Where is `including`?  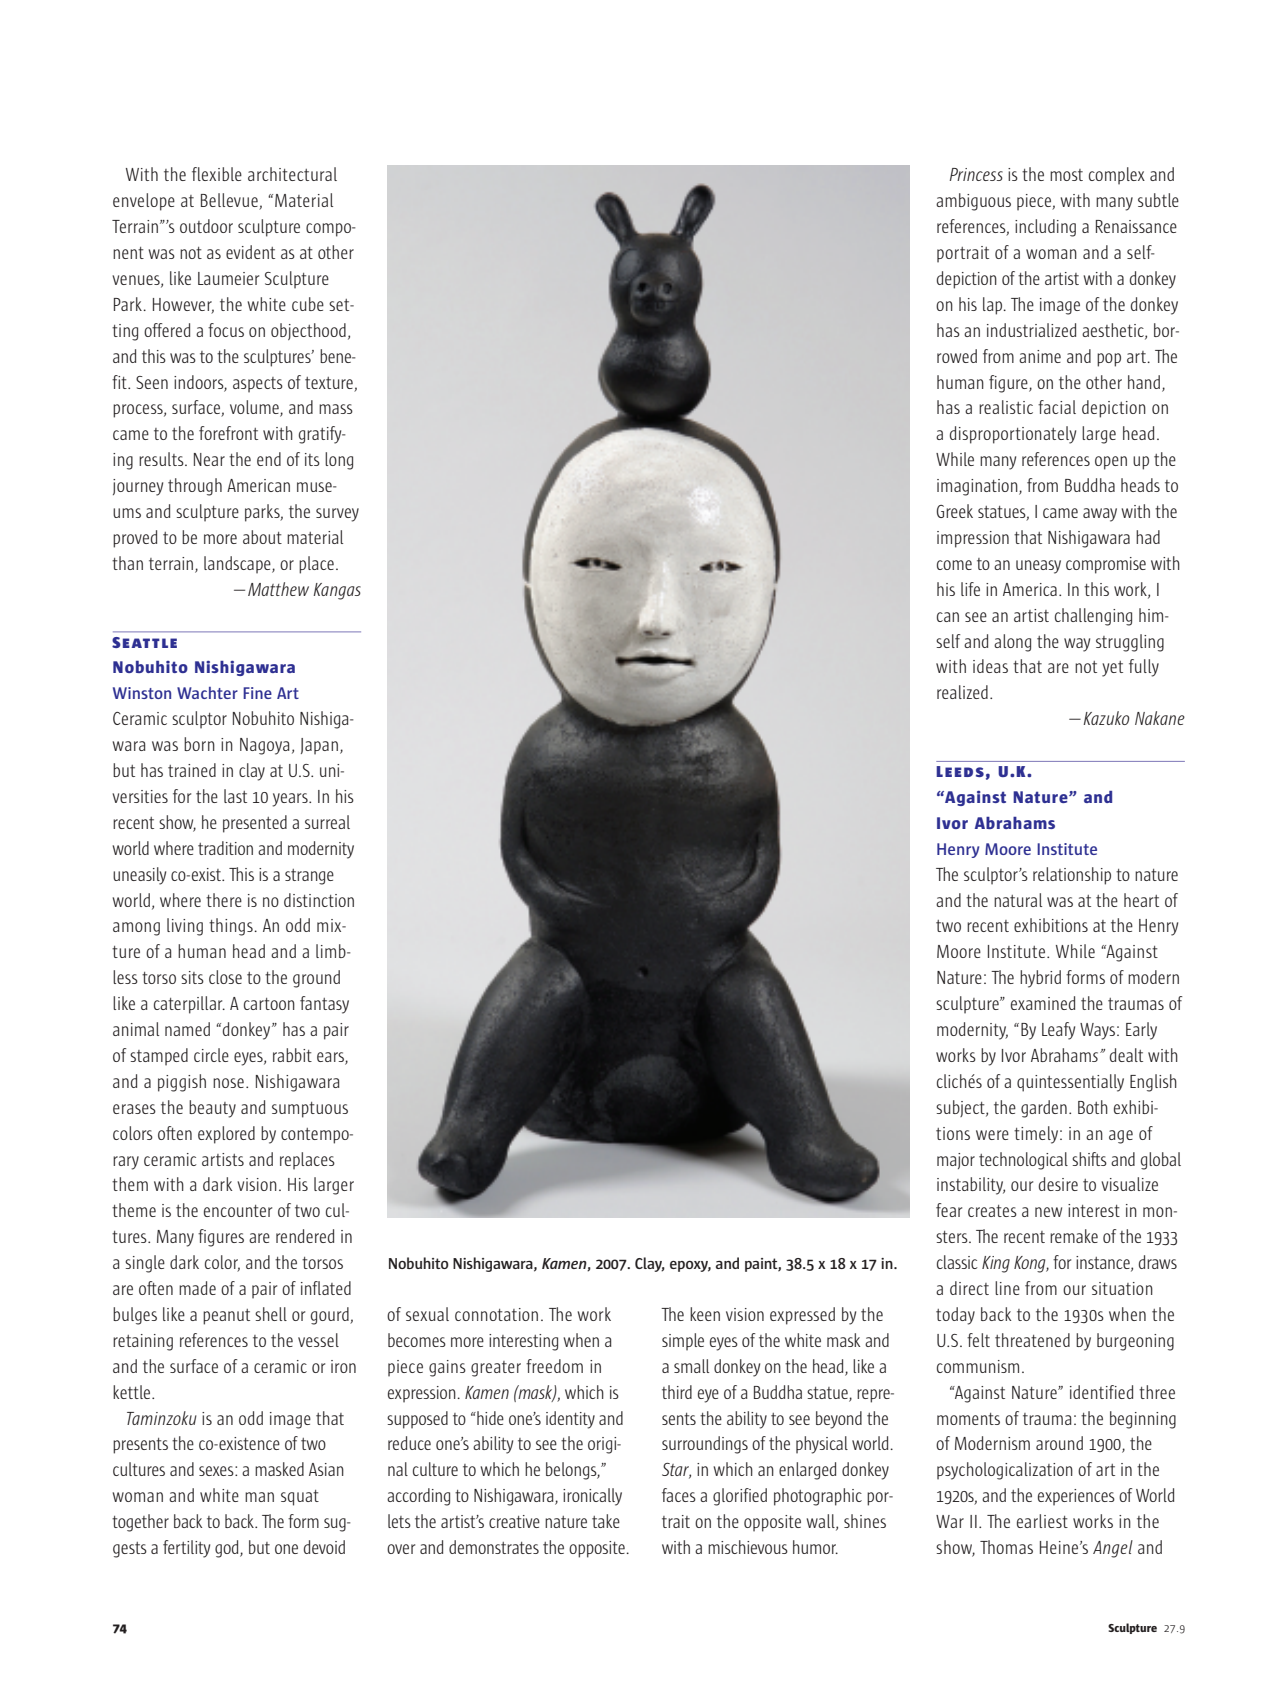 including is located at coordinates (1045, 228).
